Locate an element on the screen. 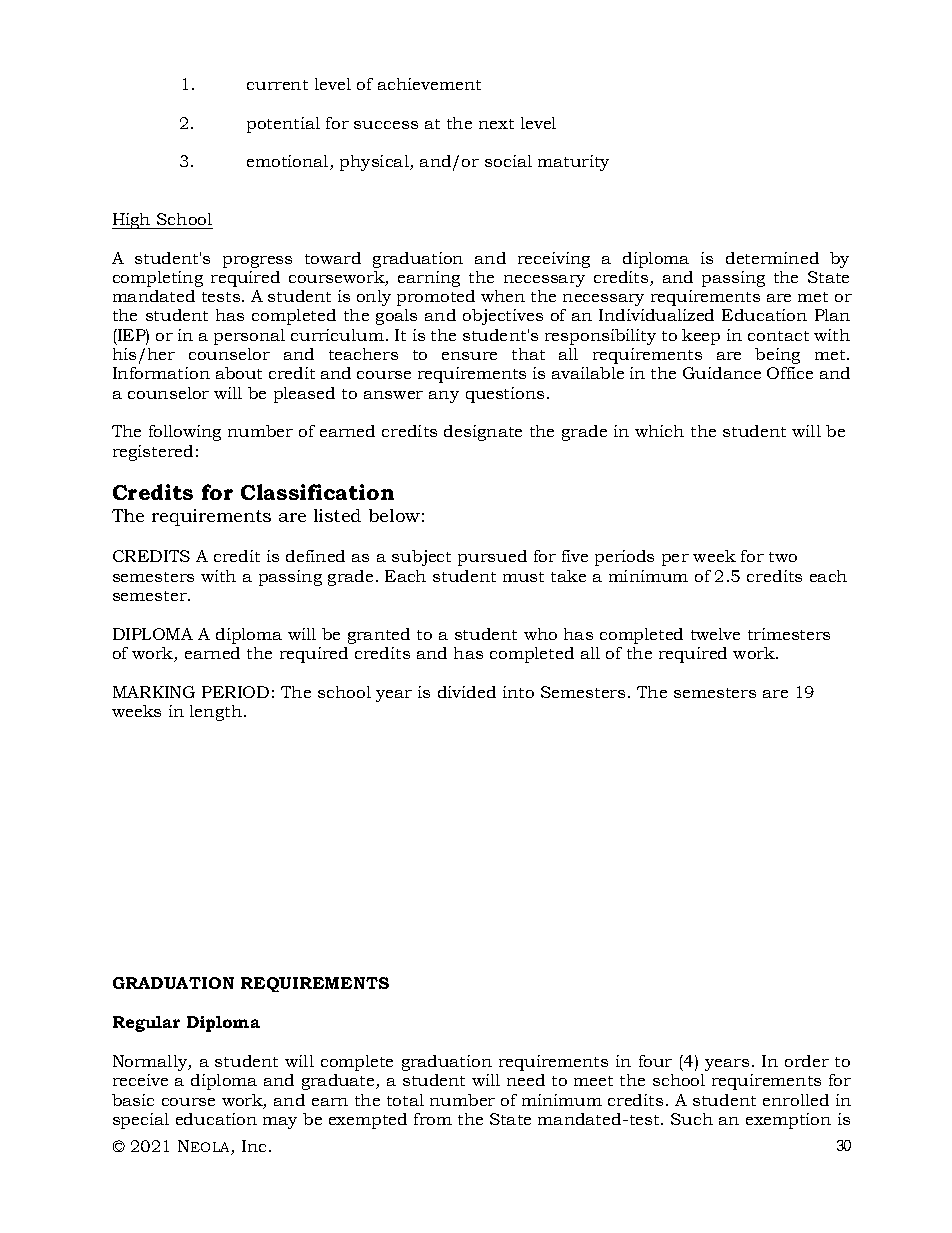  next is located at coordinates (496, 124).
